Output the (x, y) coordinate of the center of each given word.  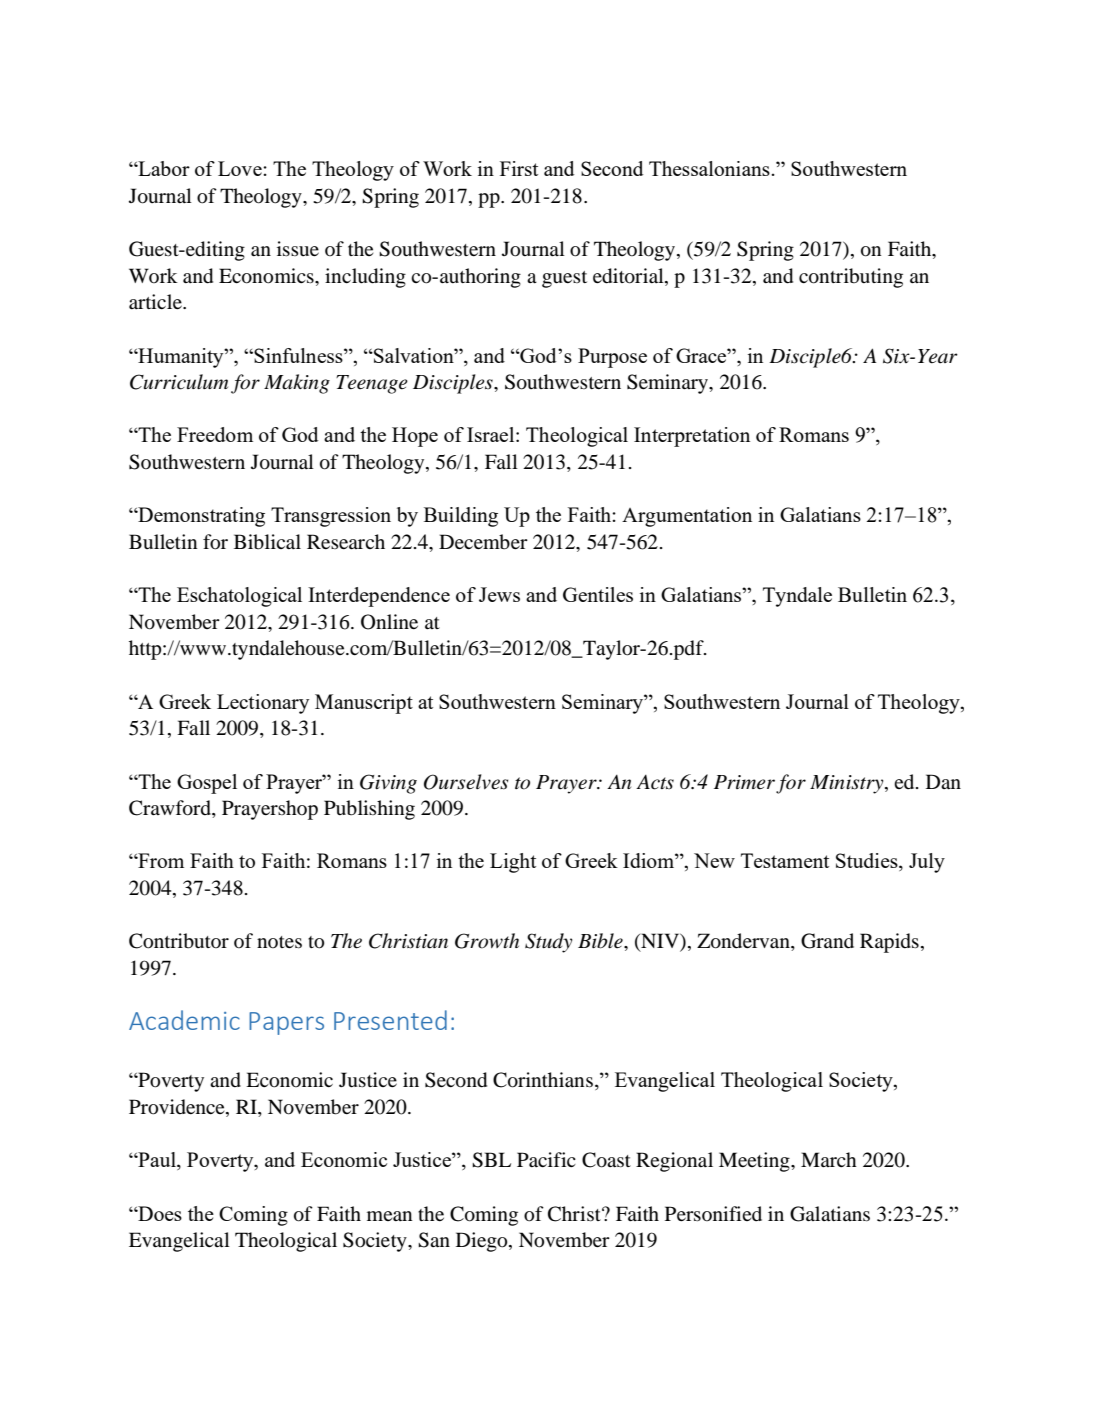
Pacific (546, 1159)
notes (279, 942)
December (483, 542)
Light (513, 863)
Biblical (267, 542)
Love (241, 168)
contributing (851, 278)
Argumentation (687, 517)
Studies (868, 862)
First (519, 168)
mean (389, 1216)
